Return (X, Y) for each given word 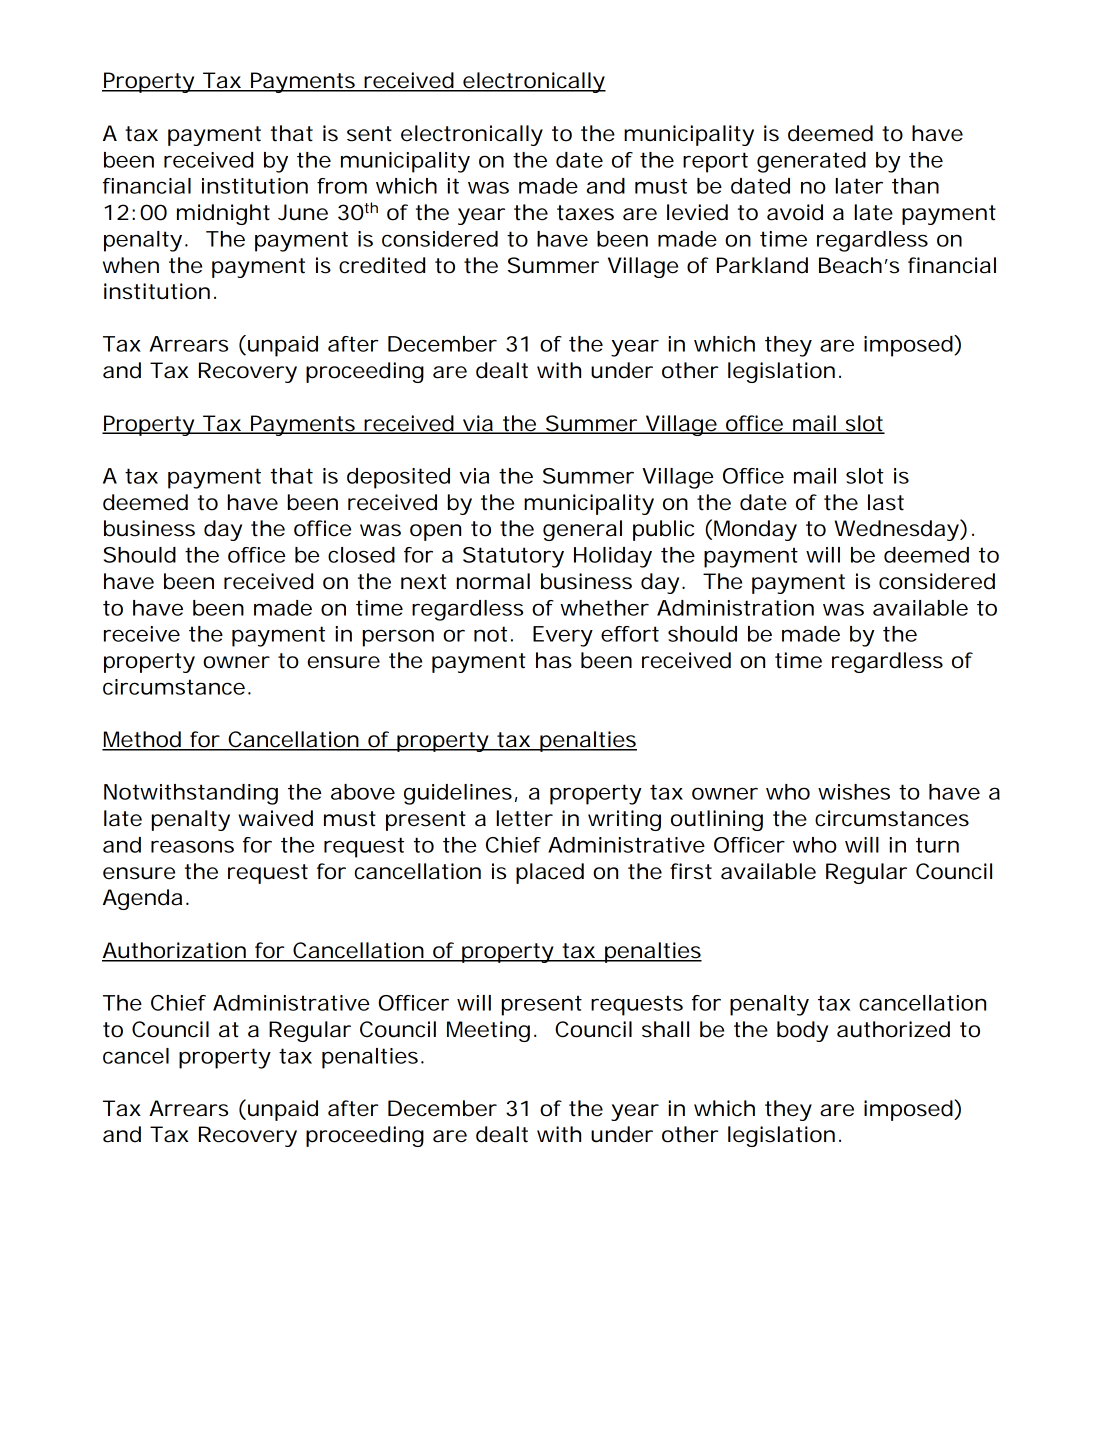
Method (142, 740)
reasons (192, 846)
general (582, 530)
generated (811, 162)
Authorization (174, 951)
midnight (223, 214)
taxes (585, 213)
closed (361, 555)
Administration (735, 608)
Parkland (762, 265)
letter (525, 818)
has (554, 660)
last (886, 502)
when (131, 265)
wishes (854, 792)
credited (382, 265)
